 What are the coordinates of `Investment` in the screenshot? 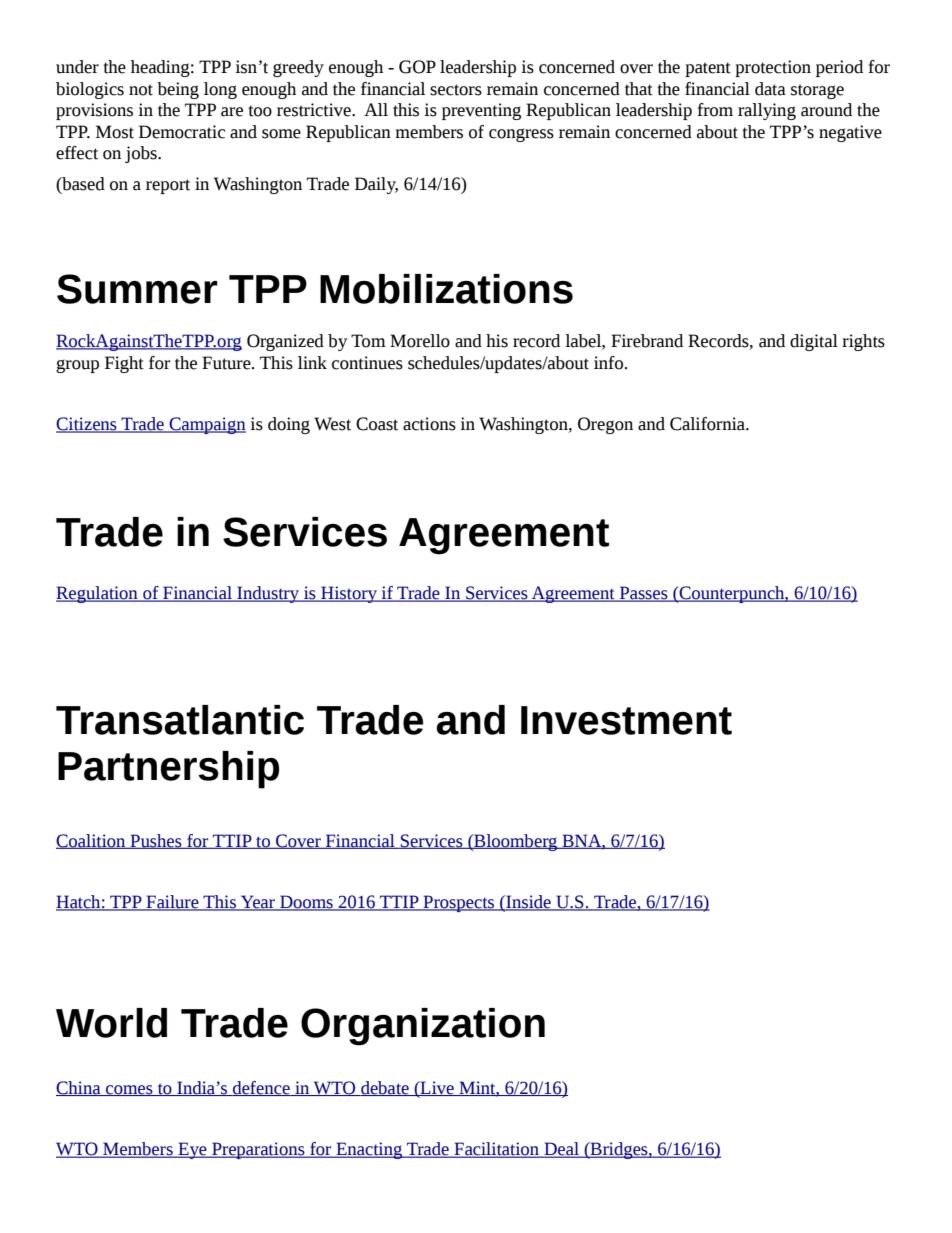 It's located at (626, 720).
